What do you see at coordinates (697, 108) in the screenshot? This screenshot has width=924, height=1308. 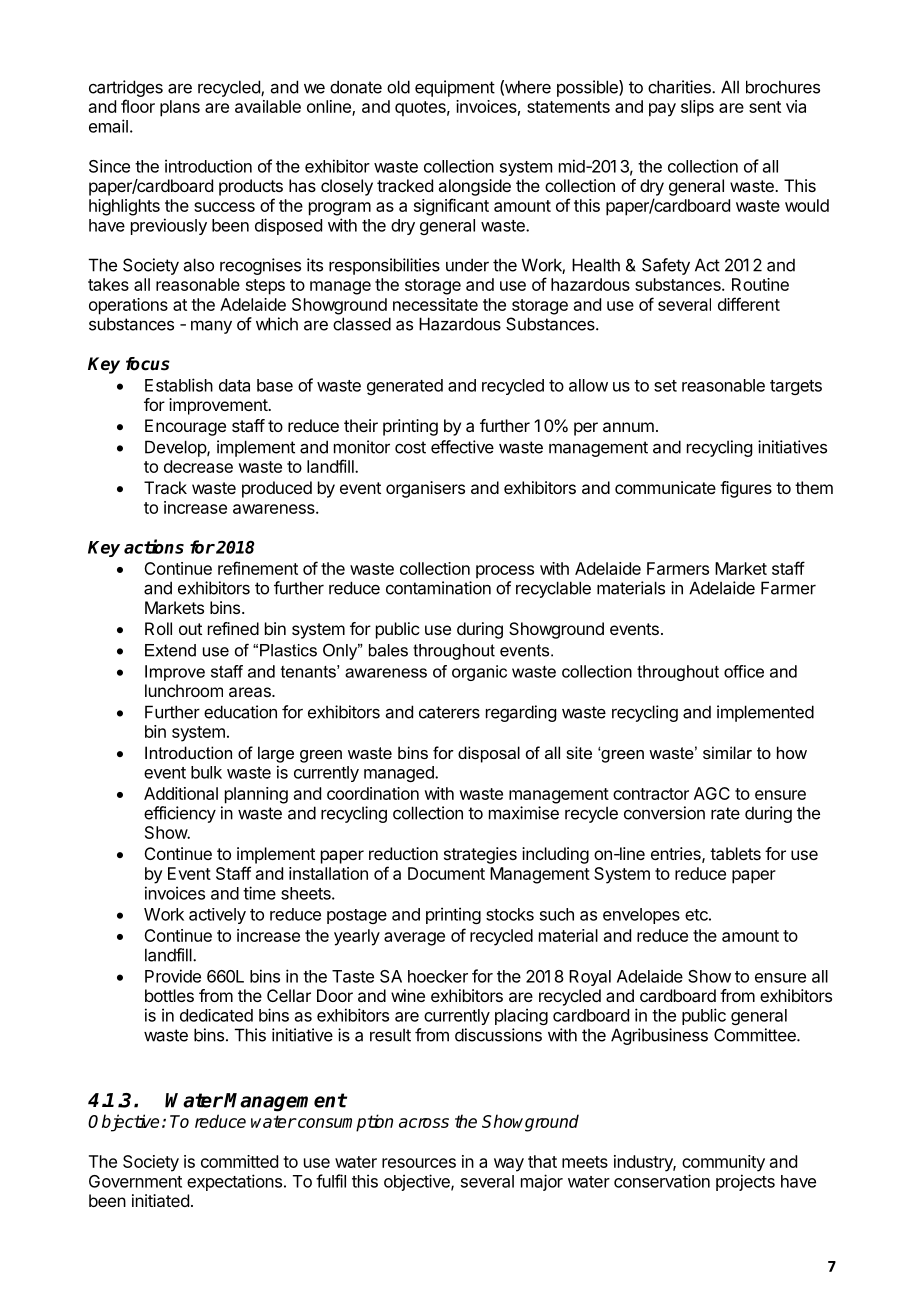 I see `slips` at bounding box center [697, 108].
